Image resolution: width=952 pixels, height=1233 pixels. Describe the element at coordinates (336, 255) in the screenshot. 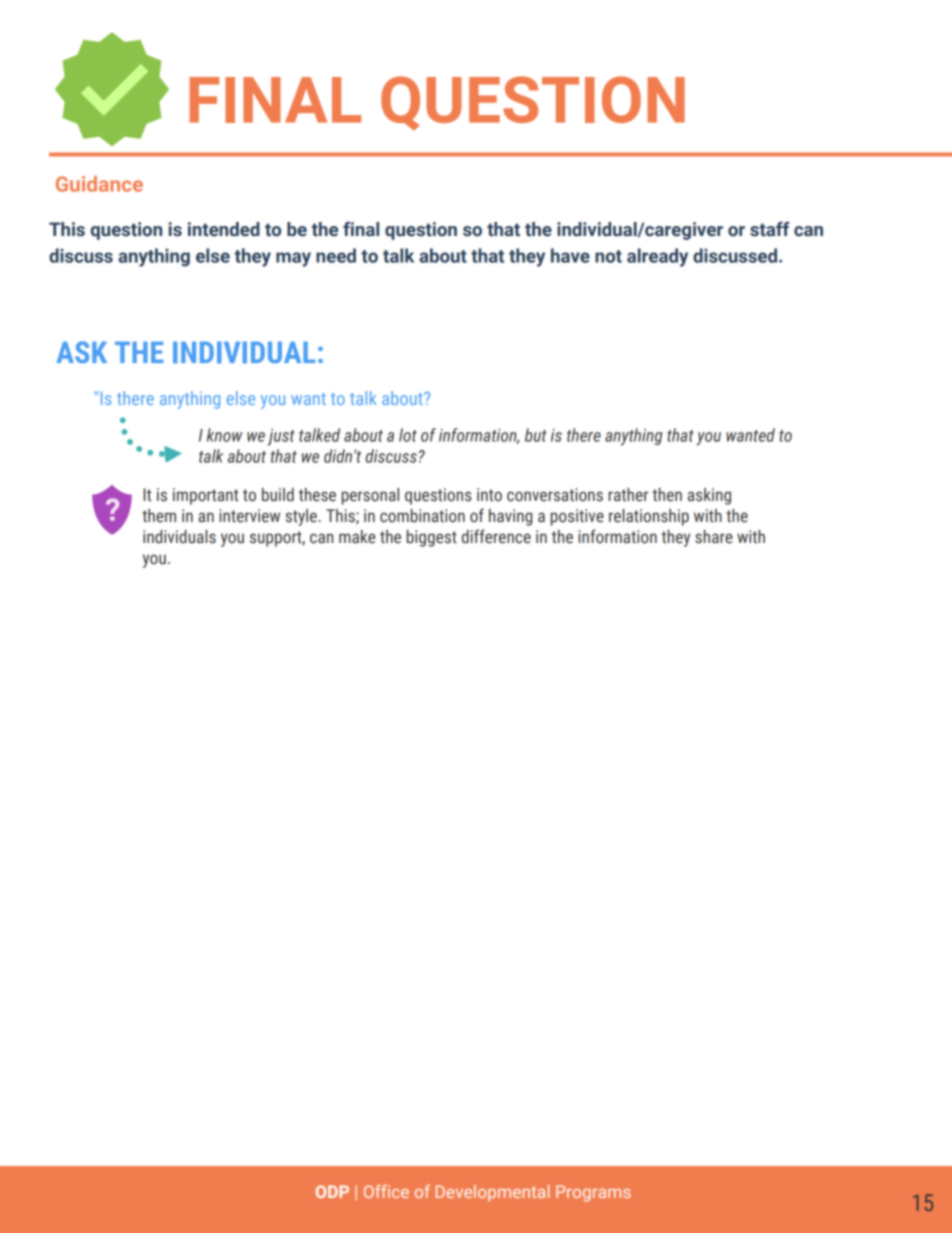

I see `need` at that location.
